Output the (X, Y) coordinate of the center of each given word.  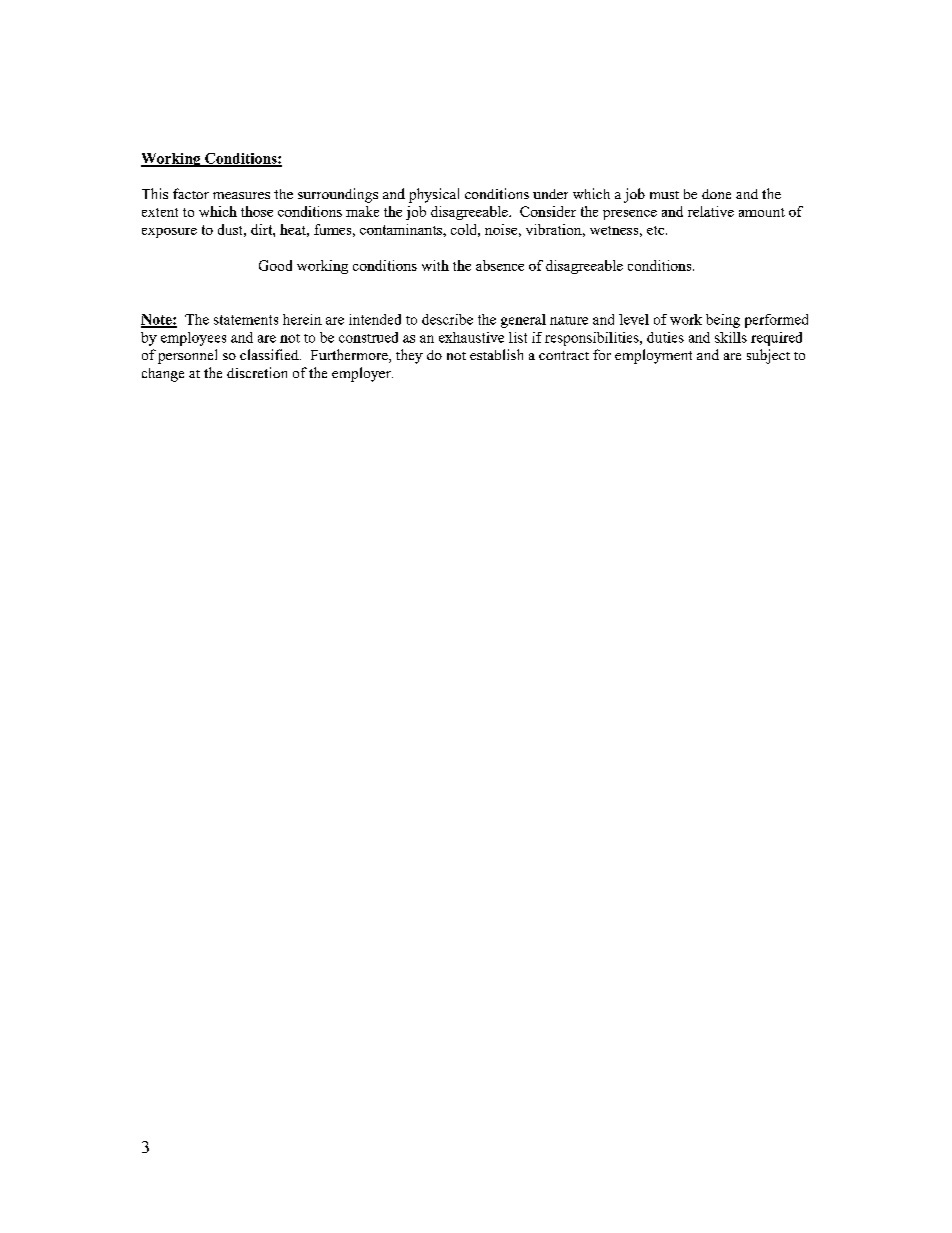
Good (275, 265)
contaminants (402, 229)
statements (246, 320)
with (435, 265)
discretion (257, 372)
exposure (169, 233)
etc (657, 230)
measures (241, 195)
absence (500, 265)
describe (447, 319)
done (716, 194)
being (723, 321)
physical (434, 195)
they (409, 356)
